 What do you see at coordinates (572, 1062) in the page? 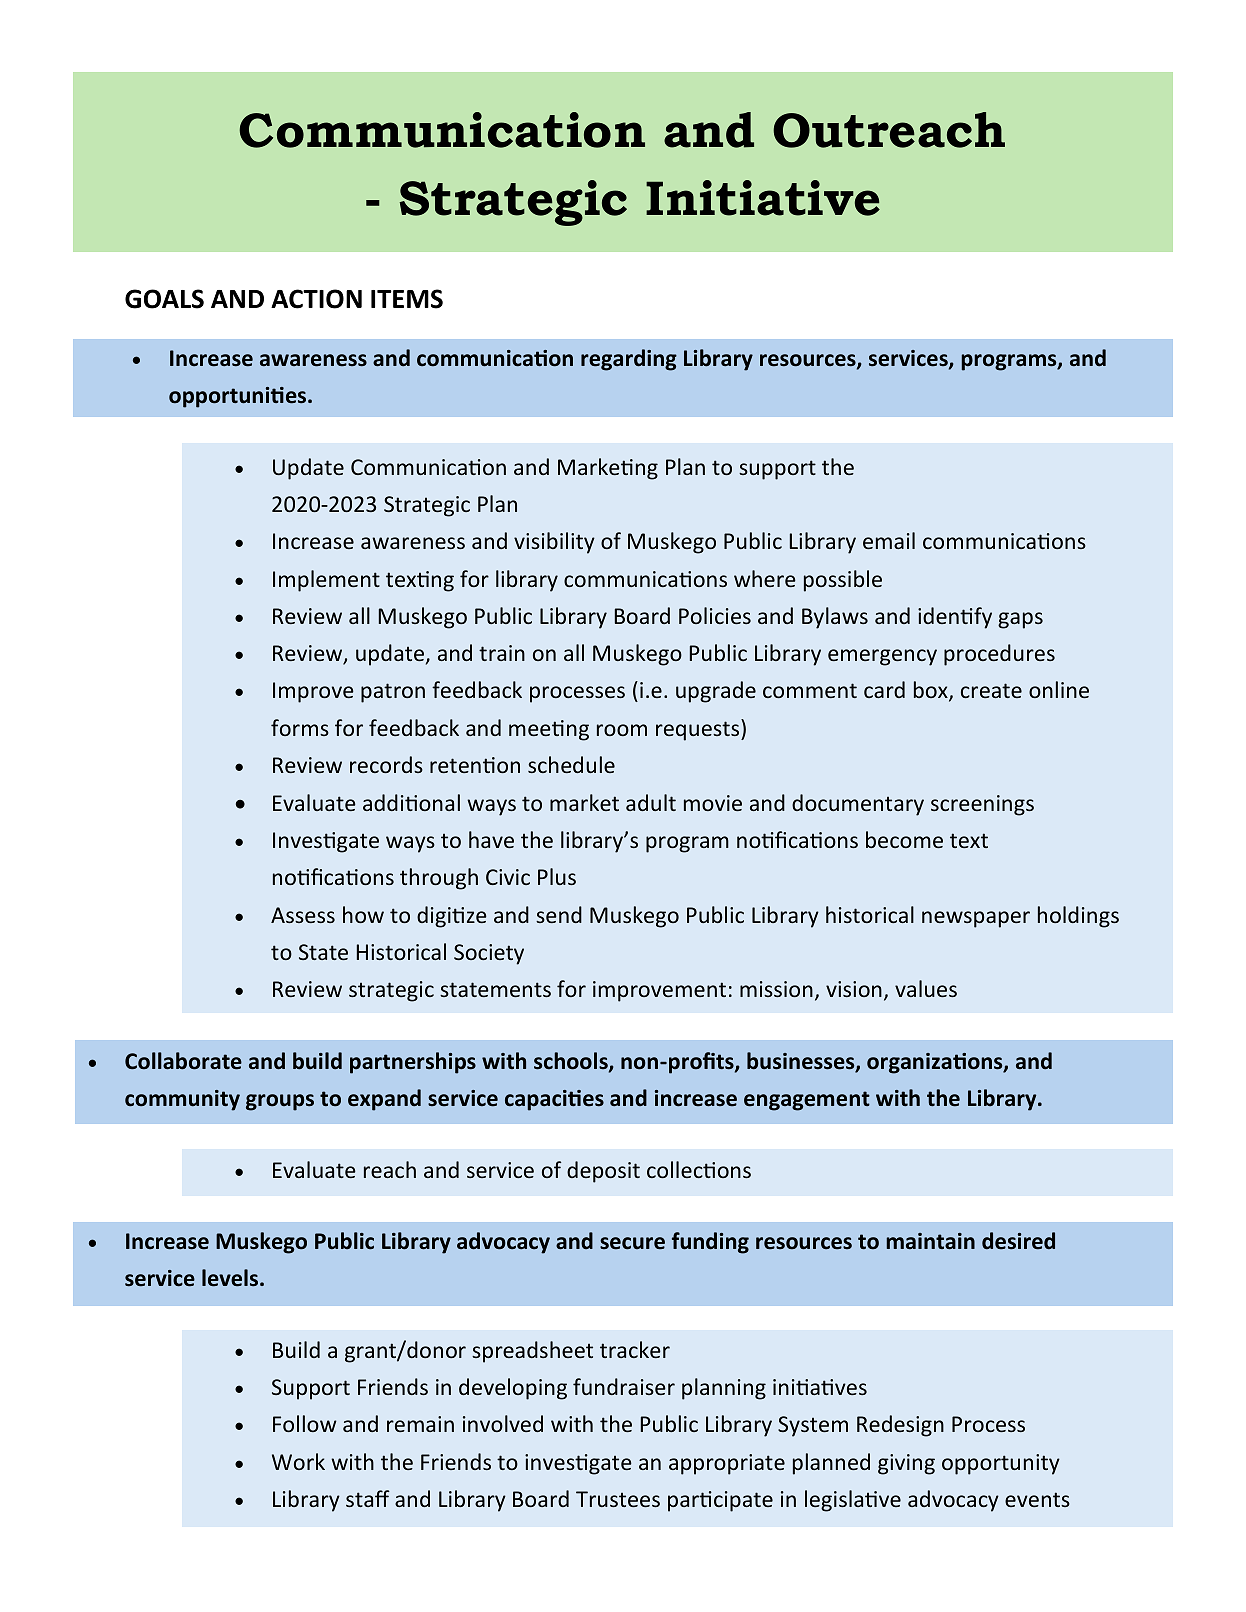
I see `schools` at bounding box center [572, 1062].
